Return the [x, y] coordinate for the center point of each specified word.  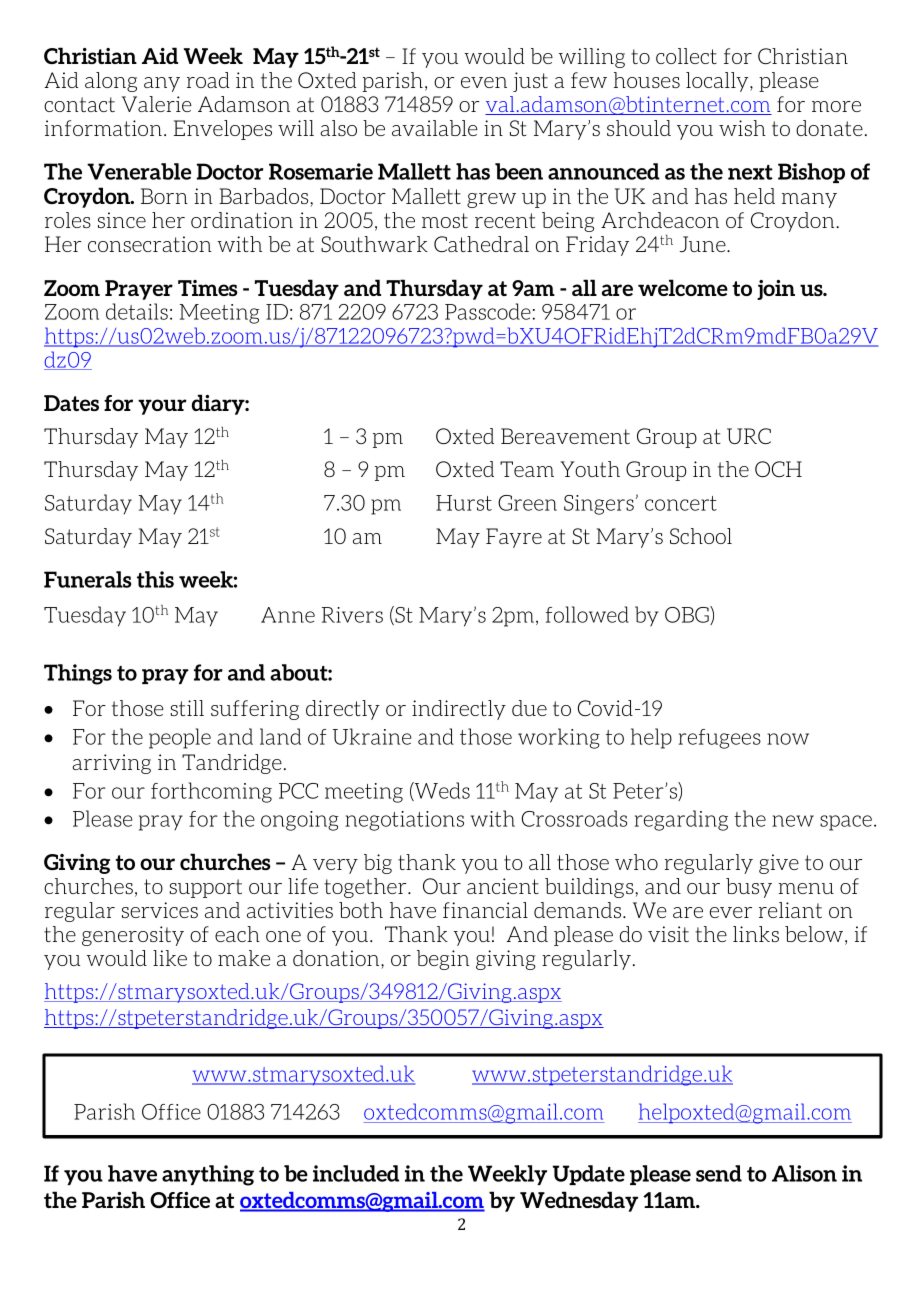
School [701, 536]
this [155, 579]
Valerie [157, 104]
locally [718, 82]
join [776, 290]
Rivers [352, 615]
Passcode [489, 311]
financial [485, 910]
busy [749, 888]
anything [208, 1175]
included [356, 1173]
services [160, 910]
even [484, 82]
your [162, 407]
